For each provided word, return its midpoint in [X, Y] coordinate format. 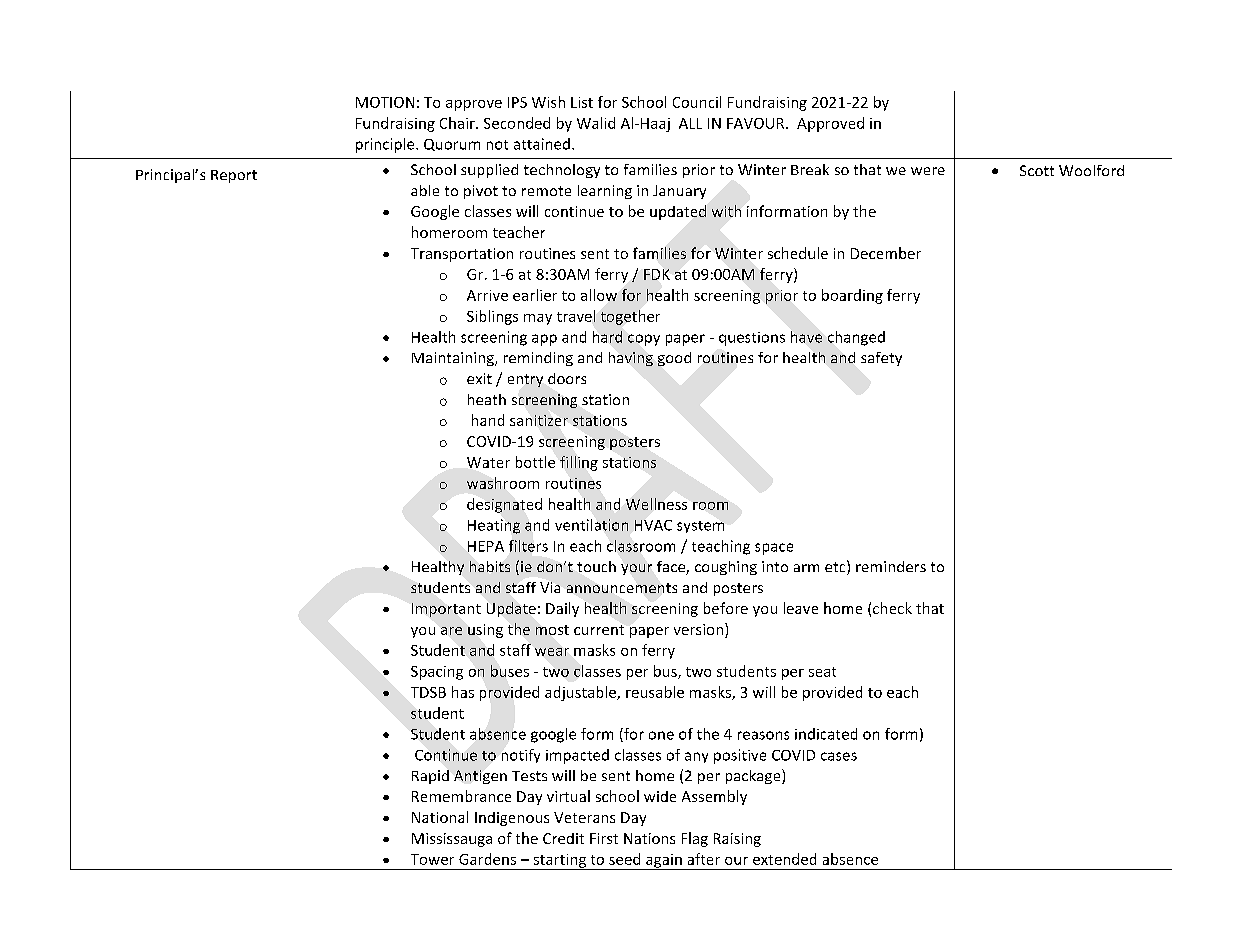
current [599, 630]
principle [386, 145]
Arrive [487, 295]
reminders [891, 566]
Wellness [656, 504]
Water [488, 462]
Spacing [437, 673]
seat [822, 672]
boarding [852, 296]
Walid [596, 123]
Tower [432, 859]
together [630, 317]
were [928, 171]
